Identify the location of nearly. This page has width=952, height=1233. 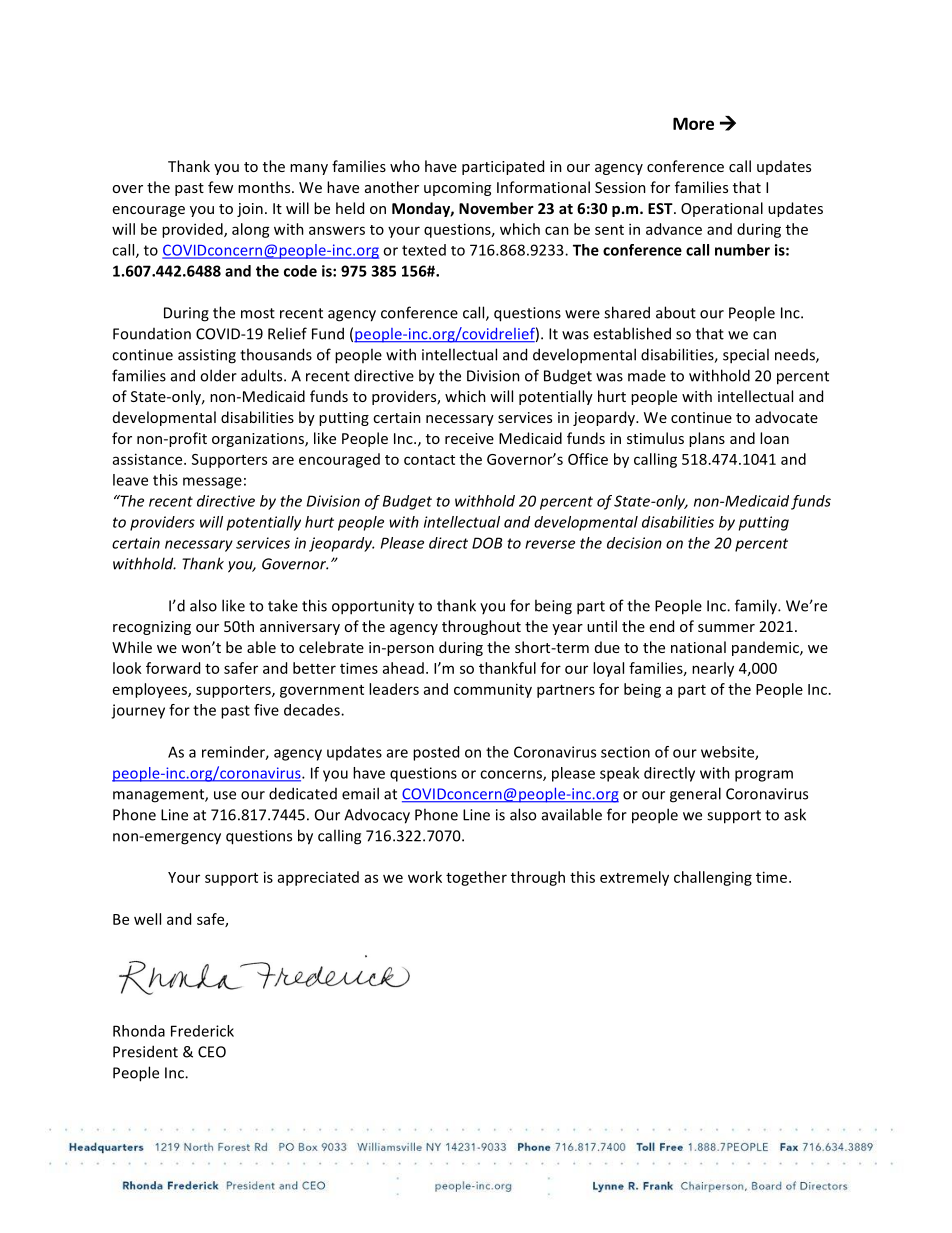
(713, 669).
